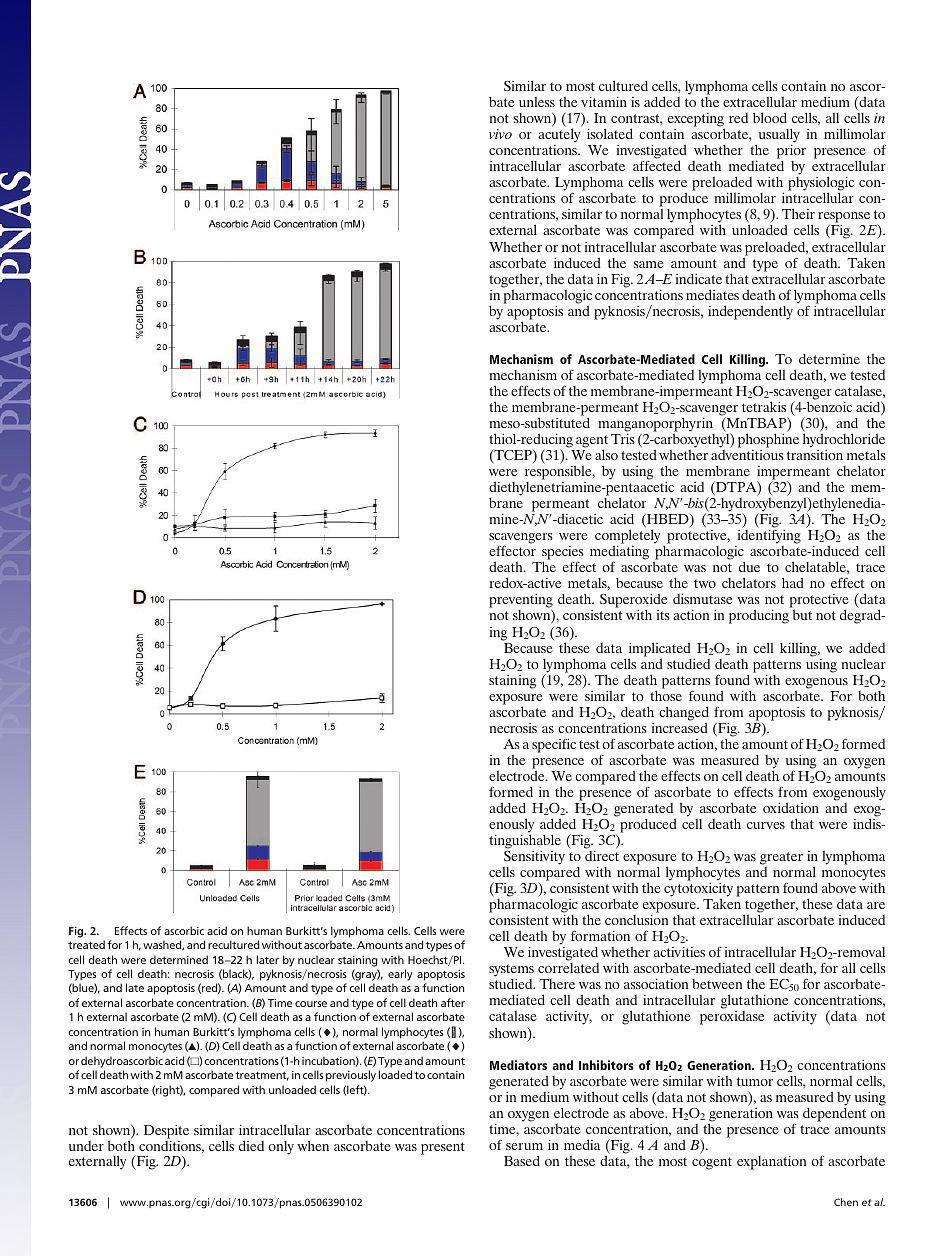 This screenshot has width=952, height=1256. What do you see at coordinates (778, 137) in the screenshot?
I see `usually` at bounding box center [778, 137].
